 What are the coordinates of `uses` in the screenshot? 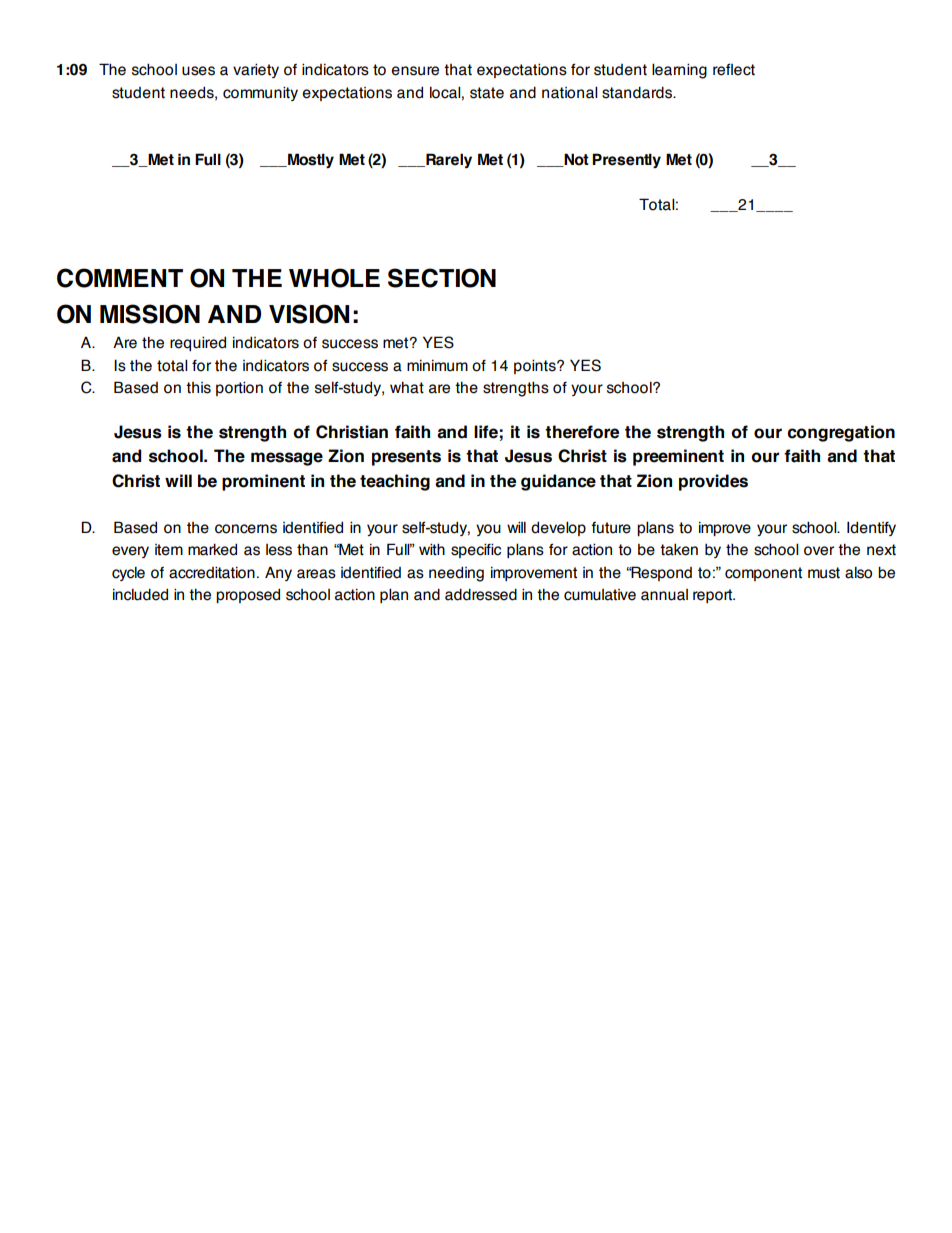 It's located at (198, 71).
